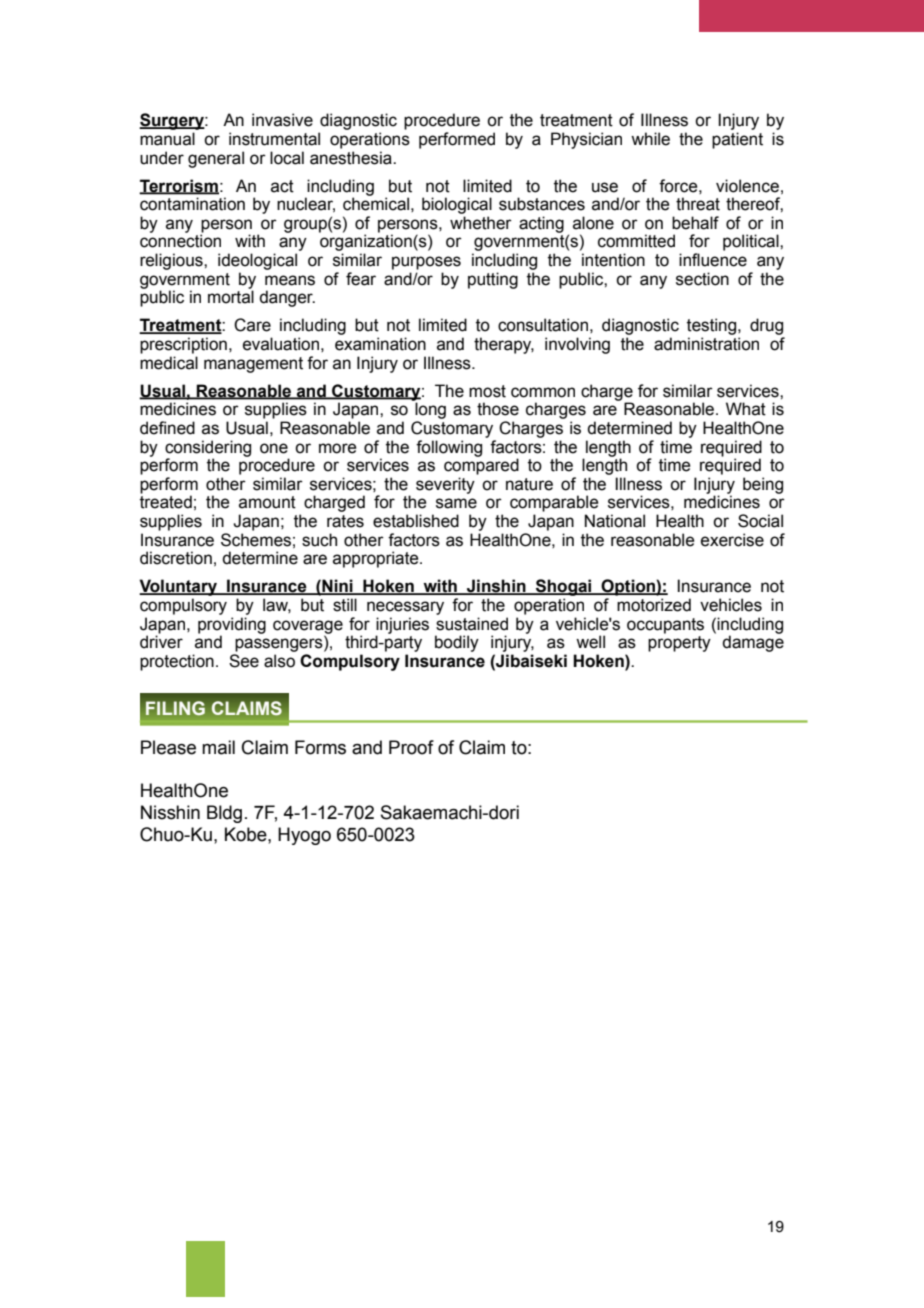 The height and width of the document is (1308, 924). What do you see at coordinates (216, 159) in the document?
I see `general` at bounding box center [216, 159].
